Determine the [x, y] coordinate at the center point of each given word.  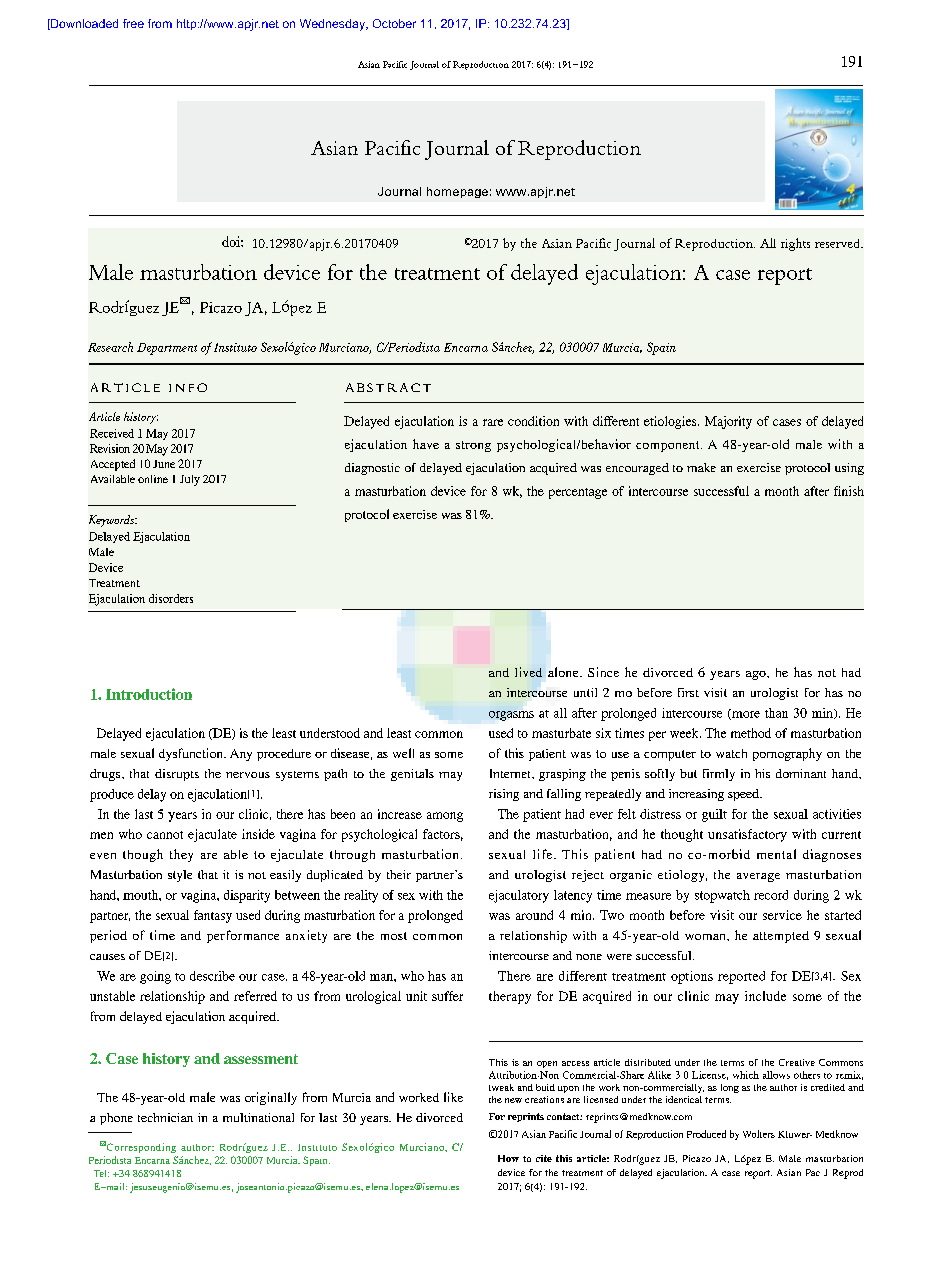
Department [167, 349]
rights [795, 244]
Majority [728, 422]
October [394, 23]
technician [165, 1117]
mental [776, 854]
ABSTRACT [388, 387]
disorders [171, 598]
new [513, 1100]
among [445, 817]
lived [528, 672]
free [133, 23]
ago [757, 675]
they [181, 855]
